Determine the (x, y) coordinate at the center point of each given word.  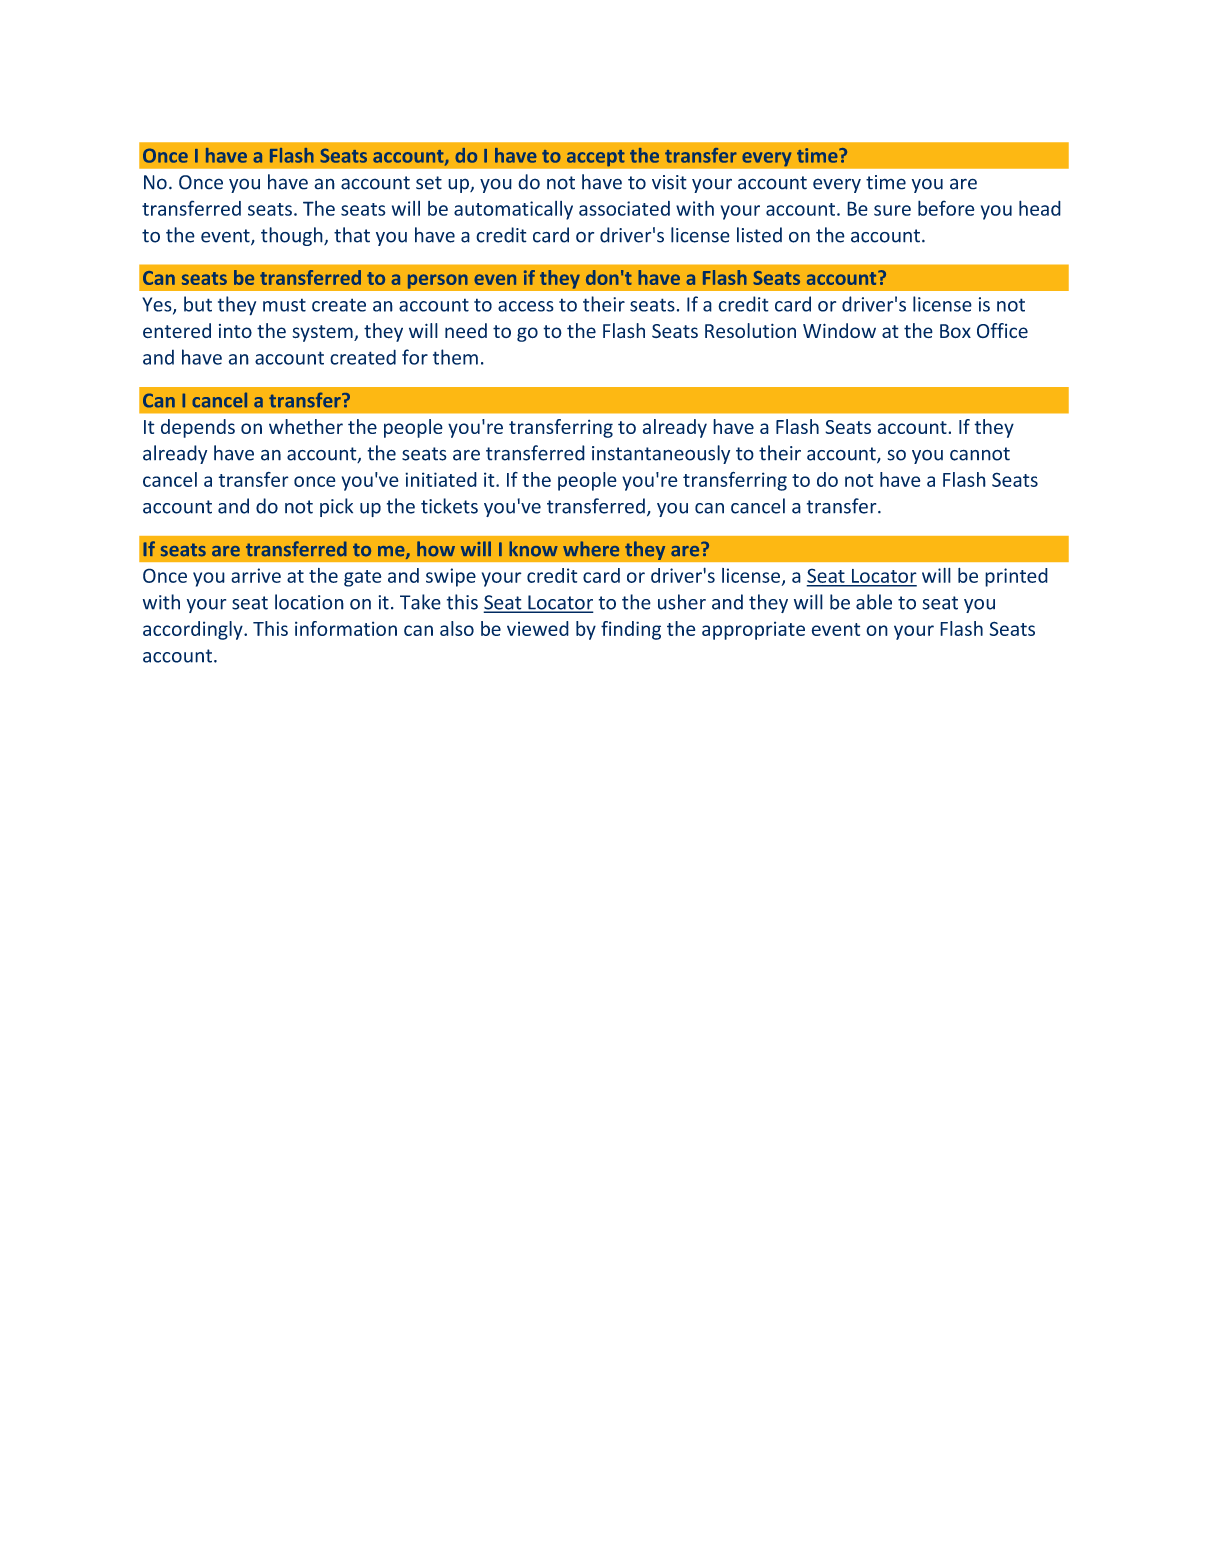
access (526, 306)
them (455, 357)
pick (336, 507)
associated (624, 208)
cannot (980, 454)
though (293, 236)
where (591, 549)
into (235, 331)
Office (1002, 331)
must (284, 305)
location (309, 602)
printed (1016, 577)
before (946, 208)
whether (306, 426)
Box (955, 331)
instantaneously (661, 454)
